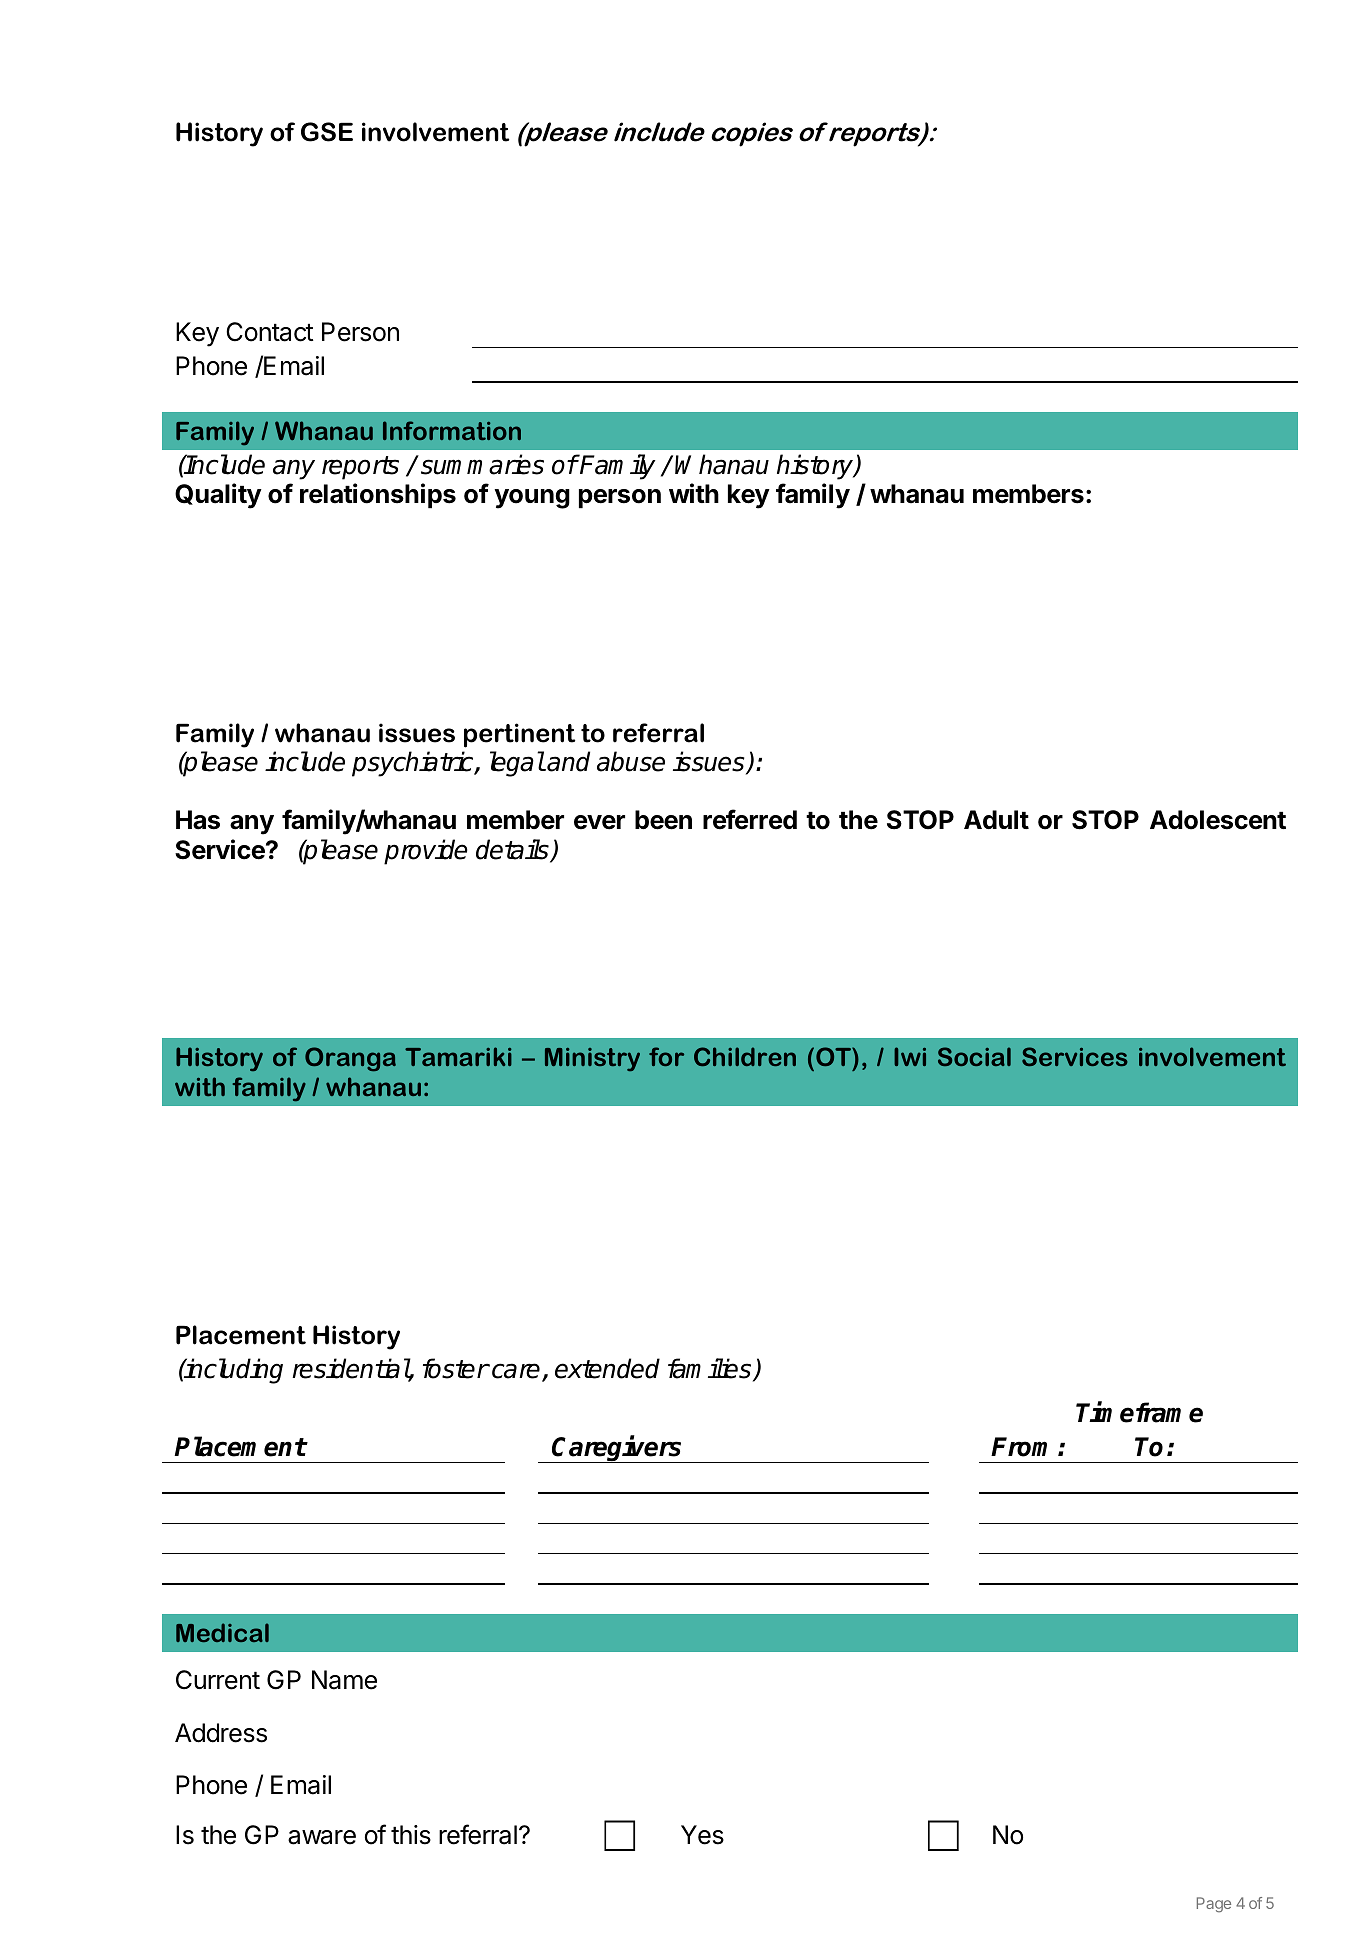 This screenshot has width=1372, height=1939. What do you see at coordinates (322, 1837) in the screenshot?
I see `aware` at bounding box center [322, 1837].
